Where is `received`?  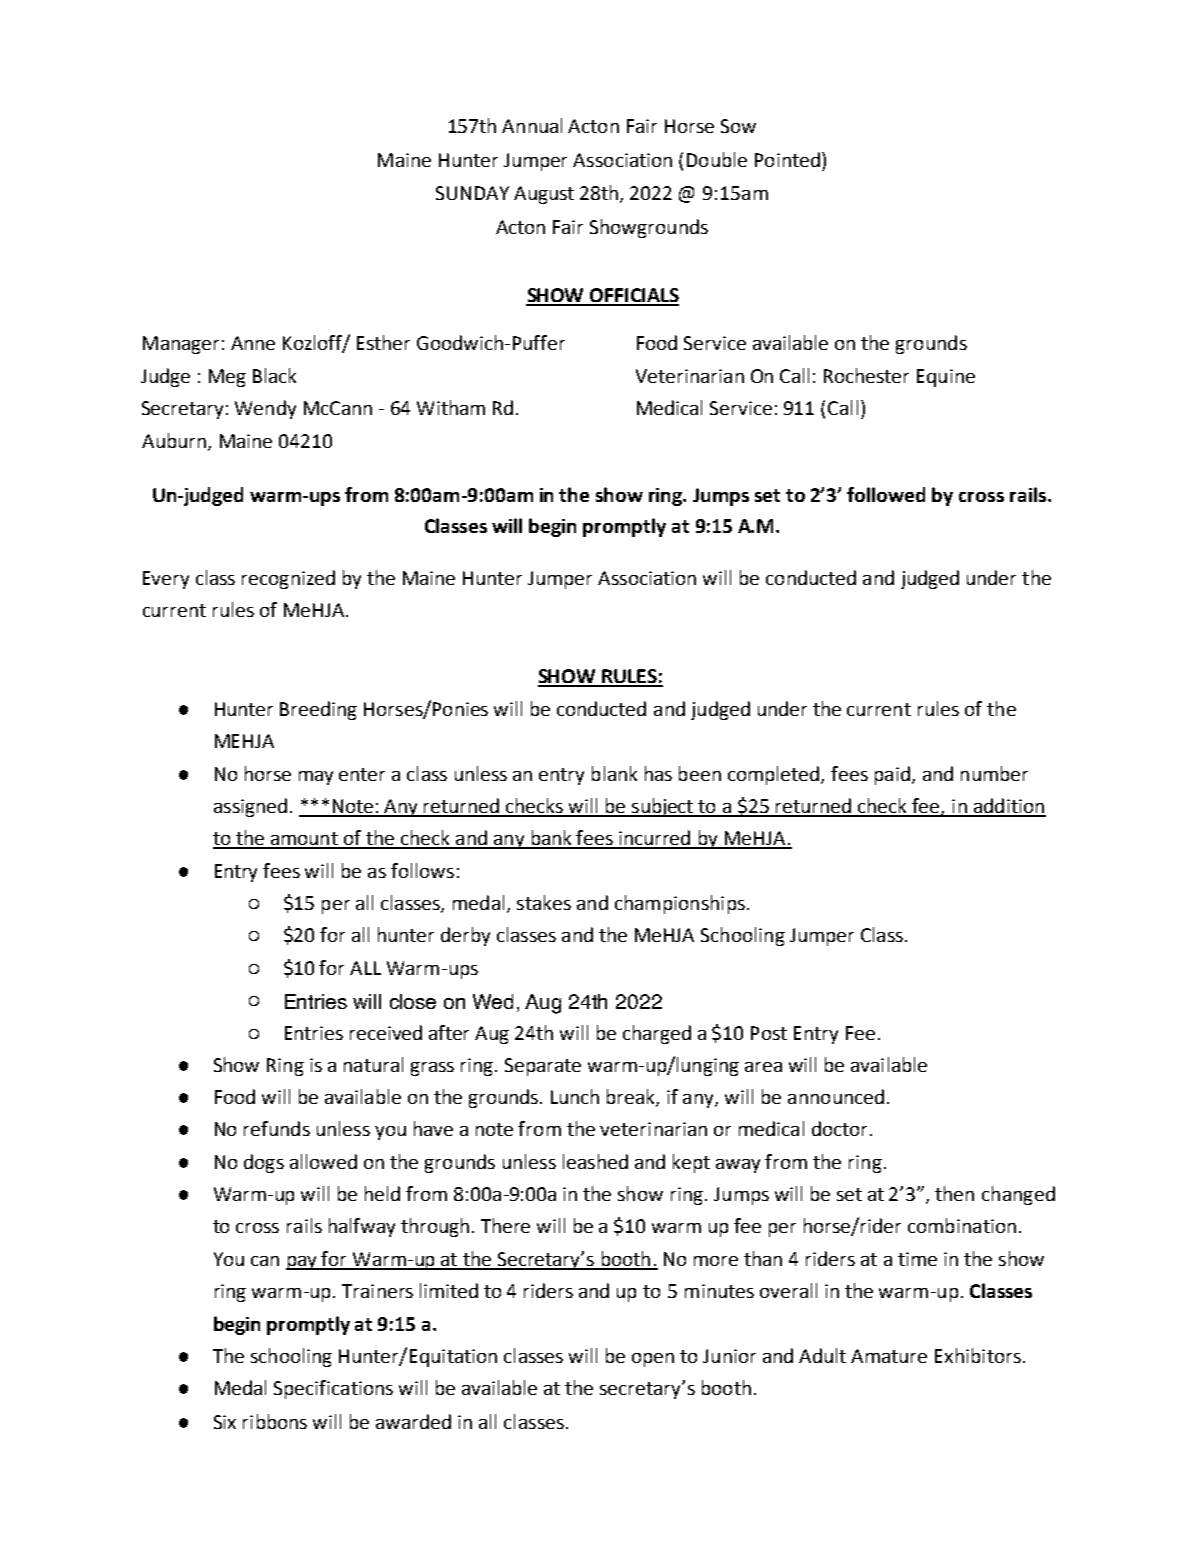 received is located at coordinates (386, 1032).
